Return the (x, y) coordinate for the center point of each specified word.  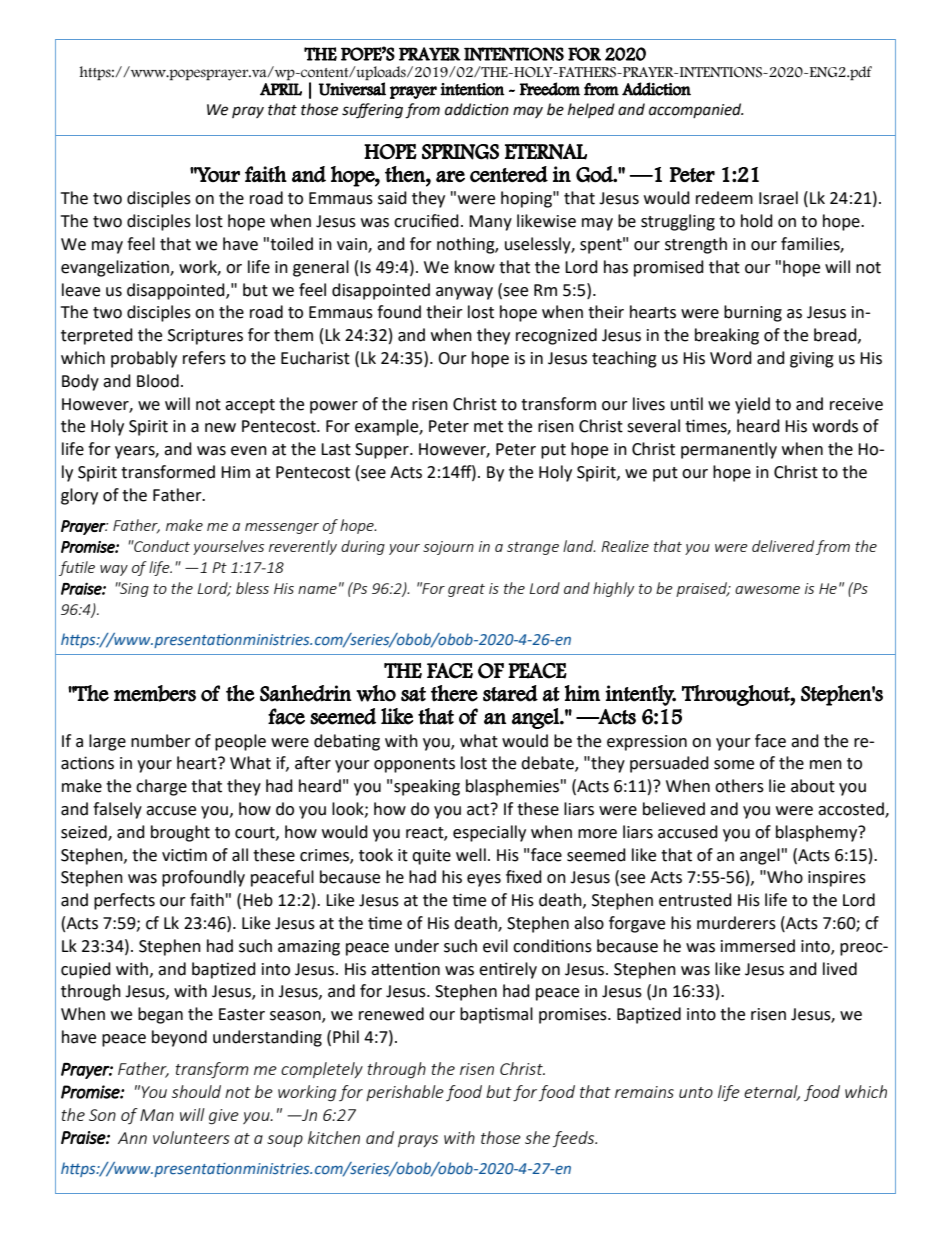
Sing (133, 589)
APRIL (281, 89)
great (466, 590)
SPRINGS (460, 152)
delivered (783, 546)
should (196, 1091)
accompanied (696, 110)
